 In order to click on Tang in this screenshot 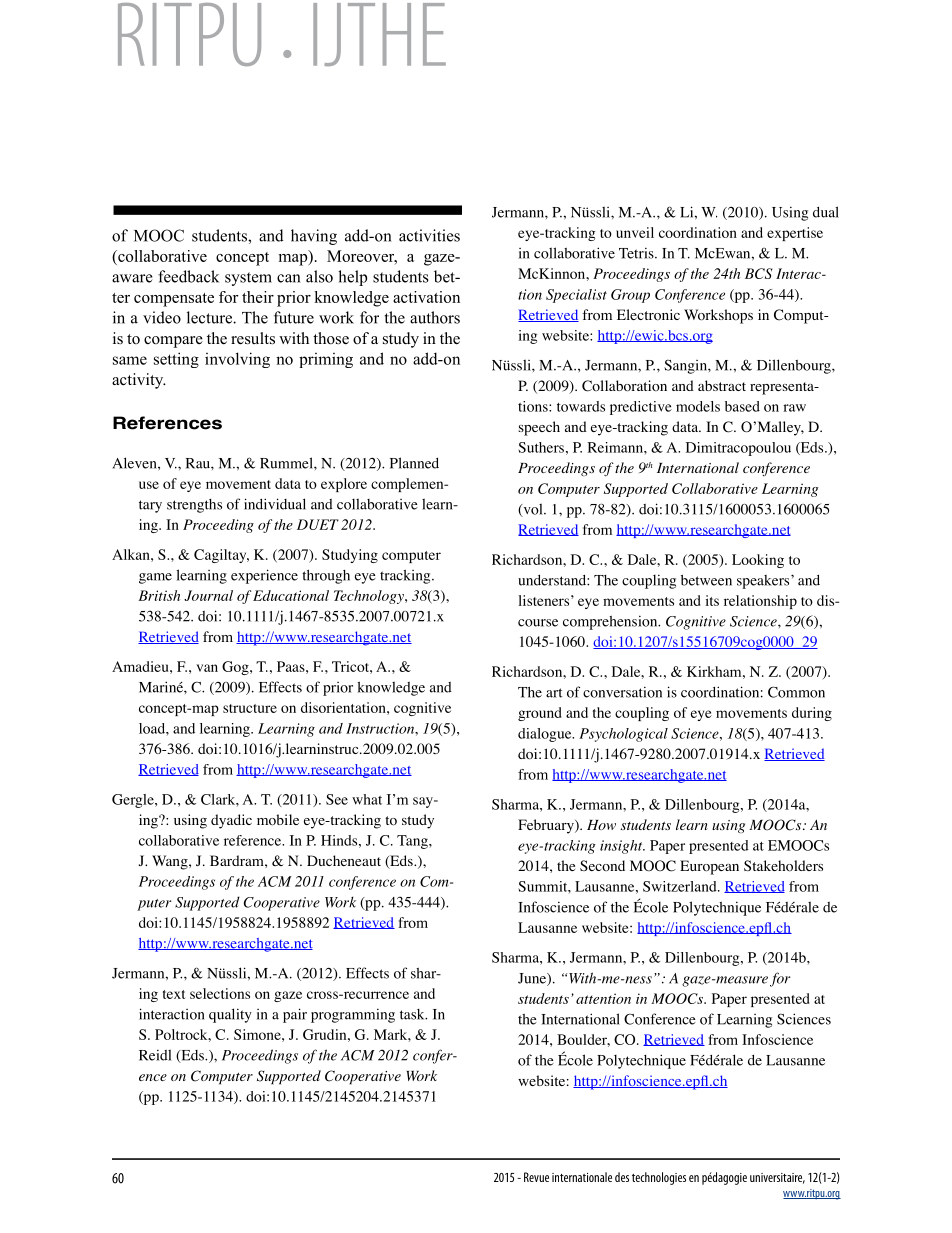, I will do `click(413, 842)`.
